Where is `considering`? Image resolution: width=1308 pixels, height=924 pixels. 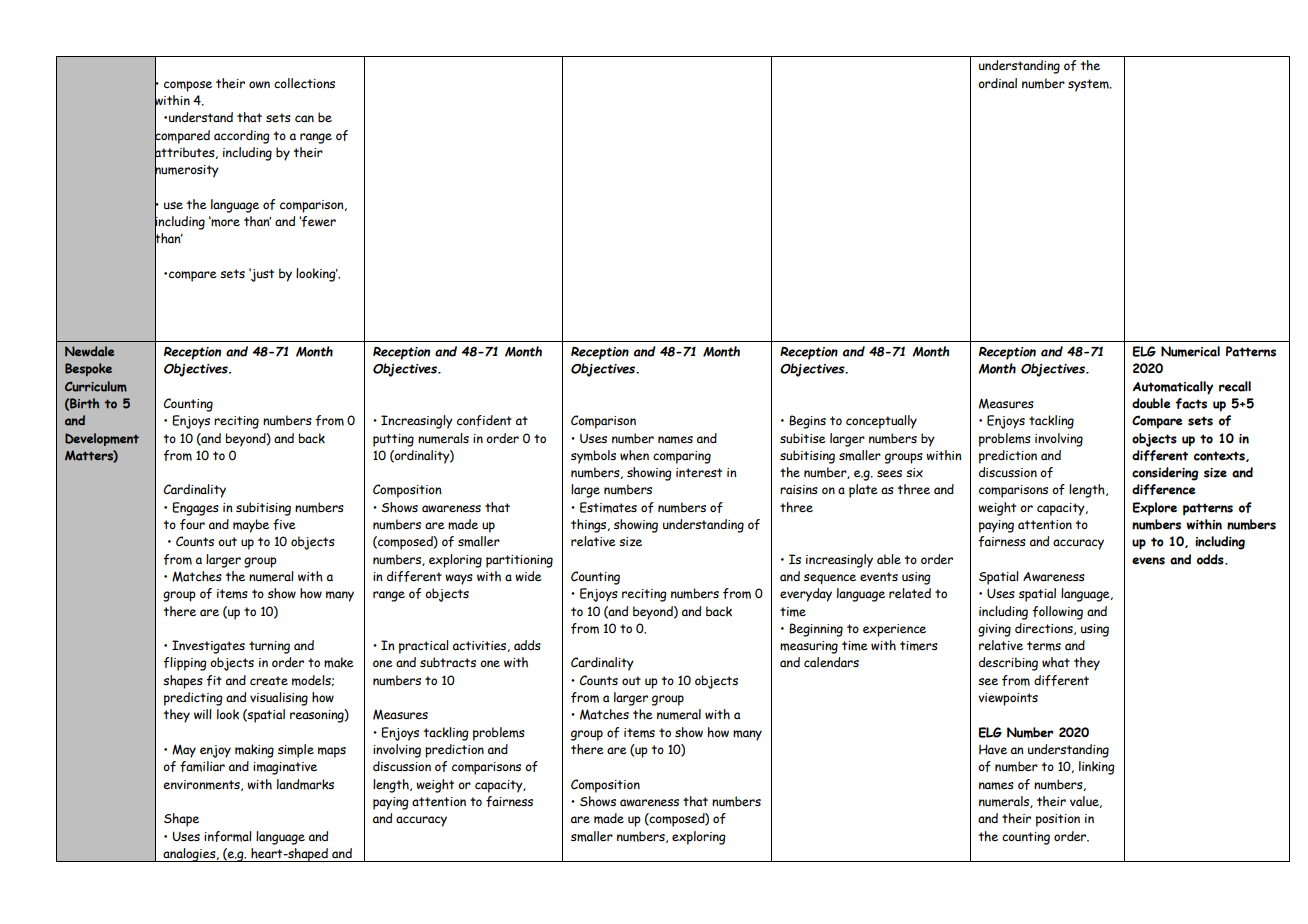 considering is located at coordinates (1165, 474).
